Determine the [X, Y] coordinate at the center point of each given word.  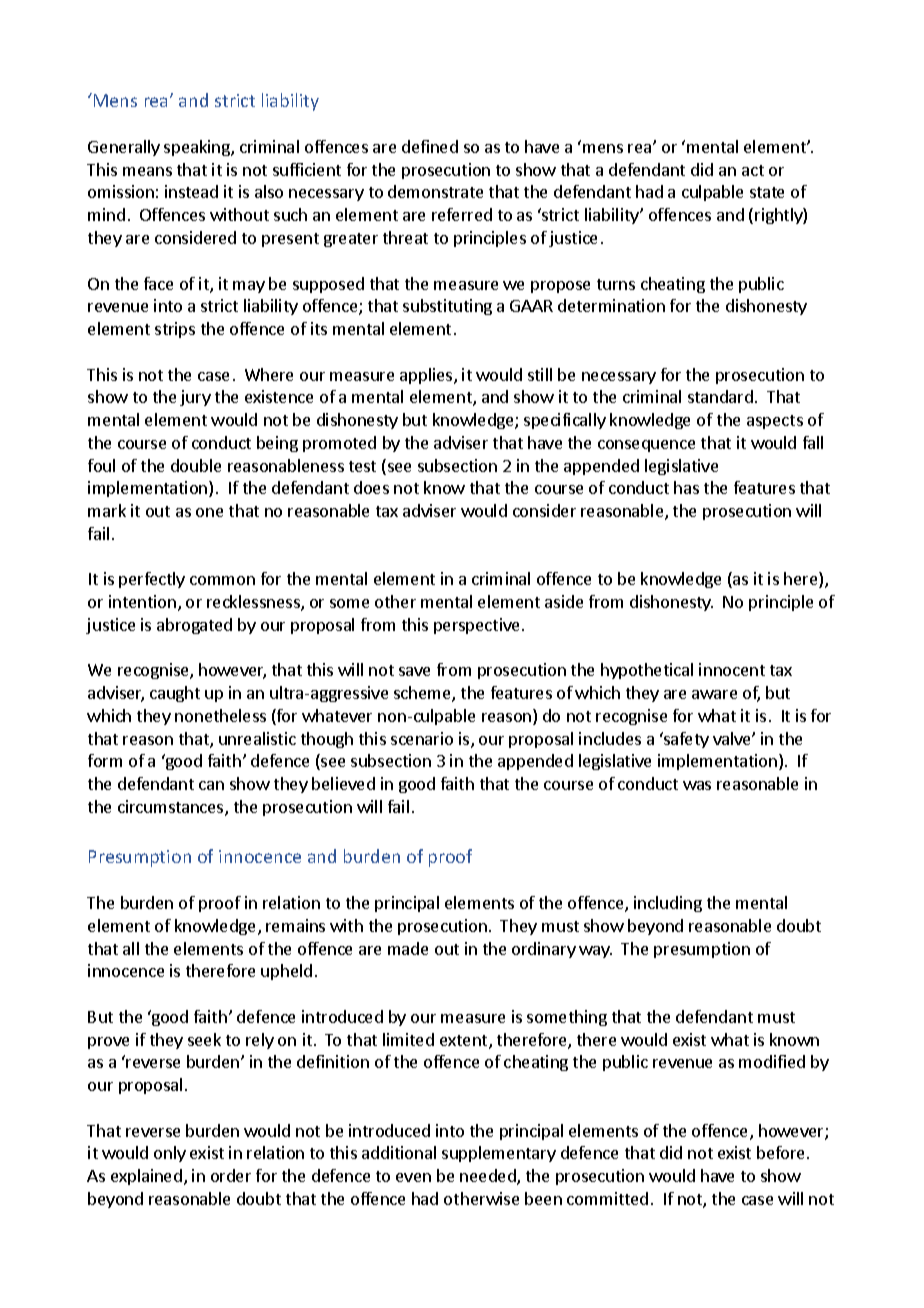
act [753, 170]
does [371, 487]
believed [343, 783]
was [697, 785]
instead [191, 191]
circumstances [172, 808]
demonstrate [435, 191]
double [196, 465]
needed [489, 1177]
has [686, 487]
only [170, 1154]
